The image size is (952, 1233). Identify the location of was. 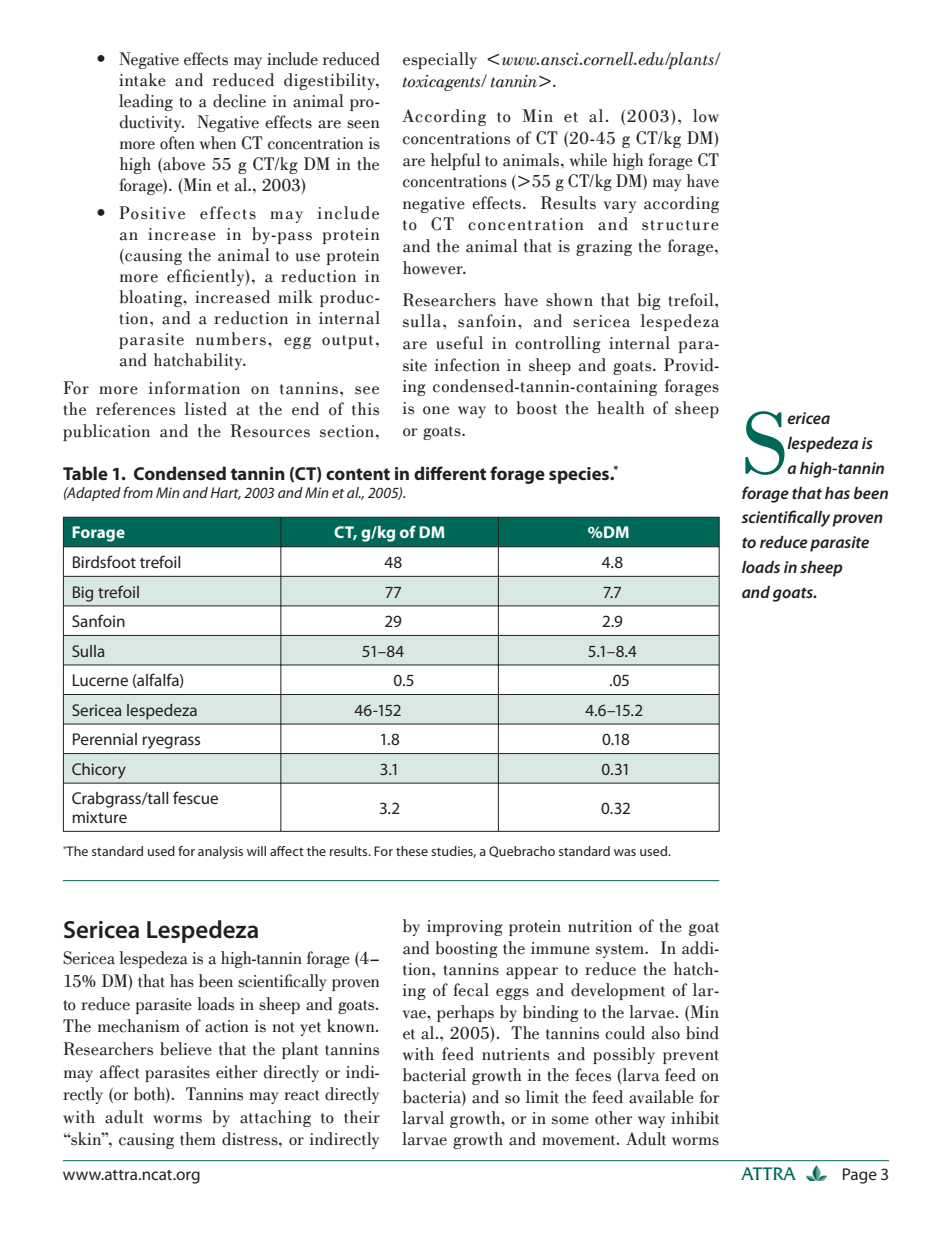
(625, 852).
